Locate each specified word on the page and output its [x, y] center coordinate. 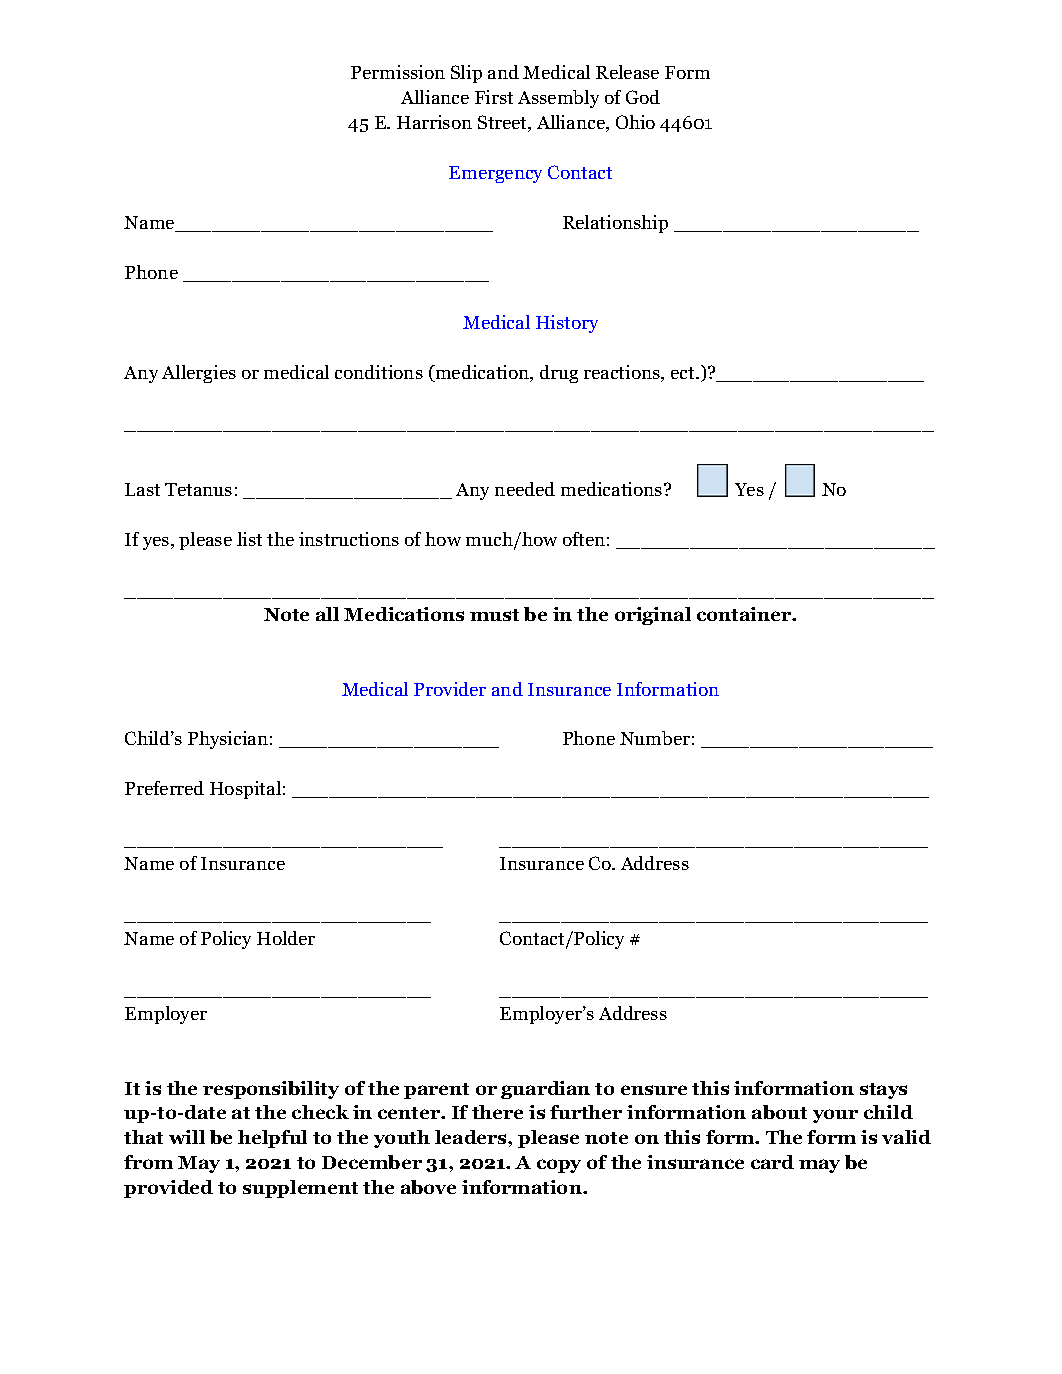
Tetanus [198, 489]
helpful [272, 1139]
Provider [450, 689]
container [745, 614]
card [772, 1162]
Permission [398, 72]
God [643, 97]
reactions [623, 373]
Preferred [164, 788]
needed [525, 489]
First [494, 97]
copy [559, 1166]
